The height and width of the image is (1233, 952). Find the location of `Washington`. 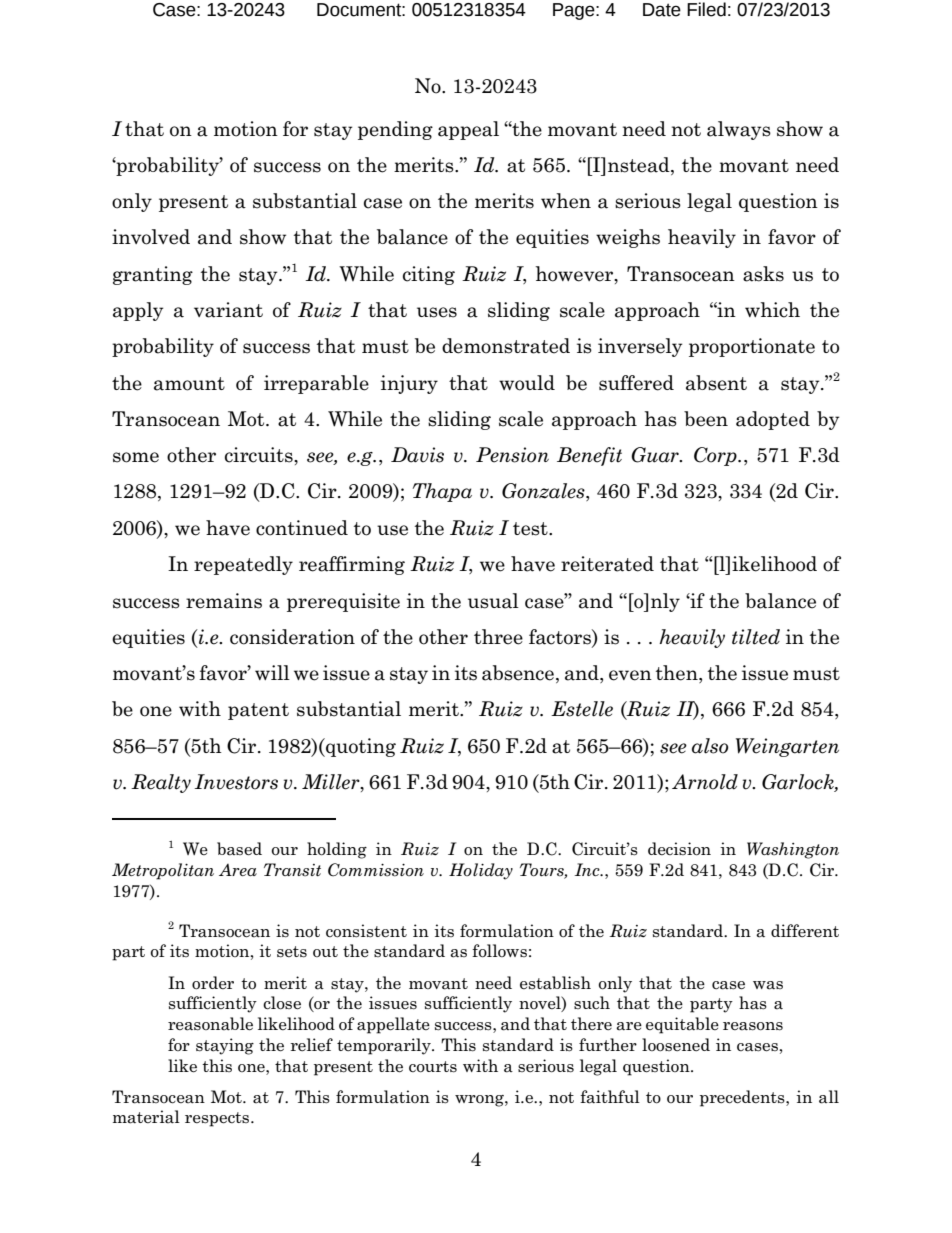

Washington is located at coordinates (793, 850).
